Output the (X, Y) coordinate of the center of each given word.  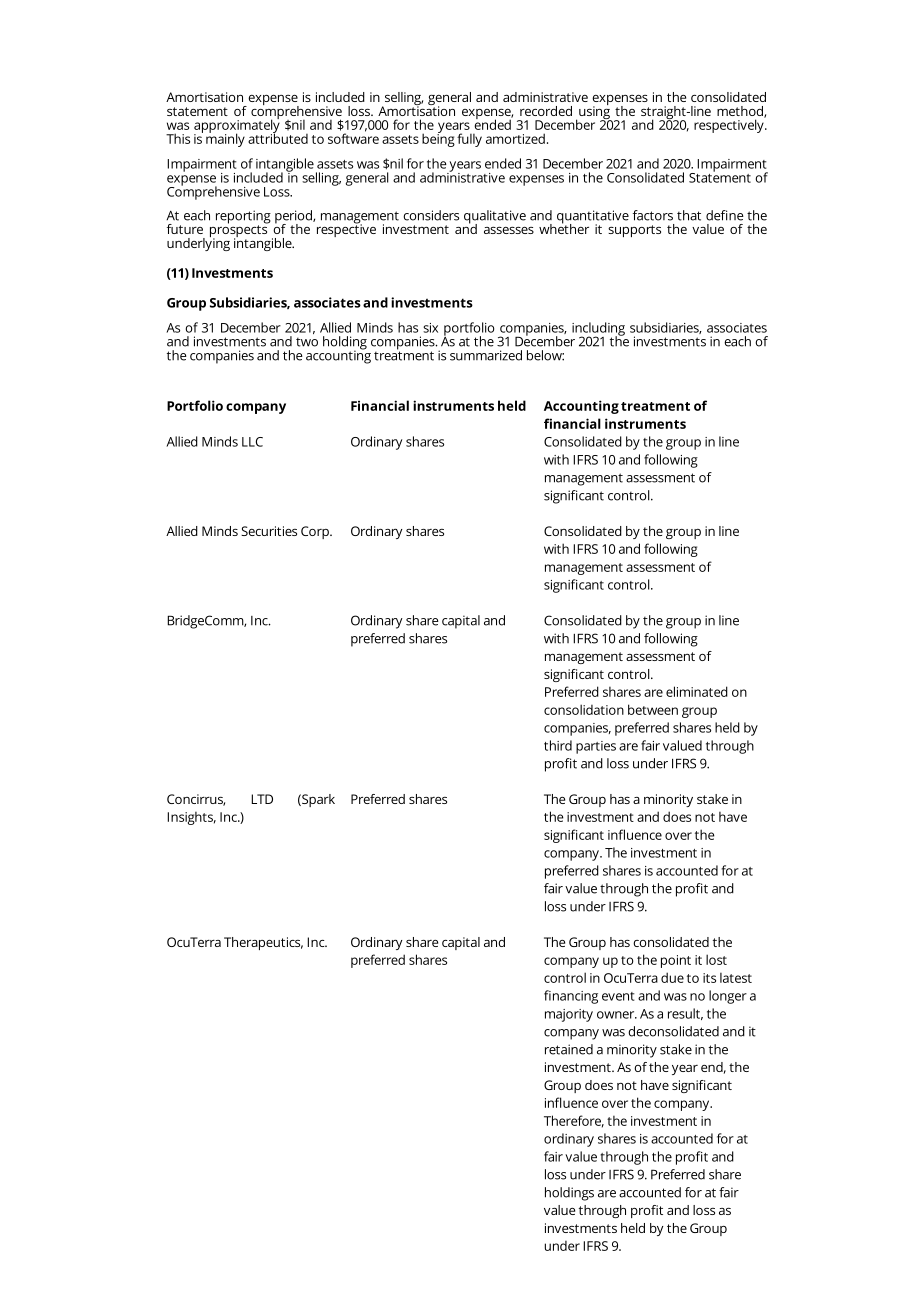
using (594, 113)
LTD (262, 799)
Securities (269, 531)
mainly (225, 139)
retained (569, 1049)
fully (469, 140)
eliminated (697, 691)
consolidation (584, 709)
